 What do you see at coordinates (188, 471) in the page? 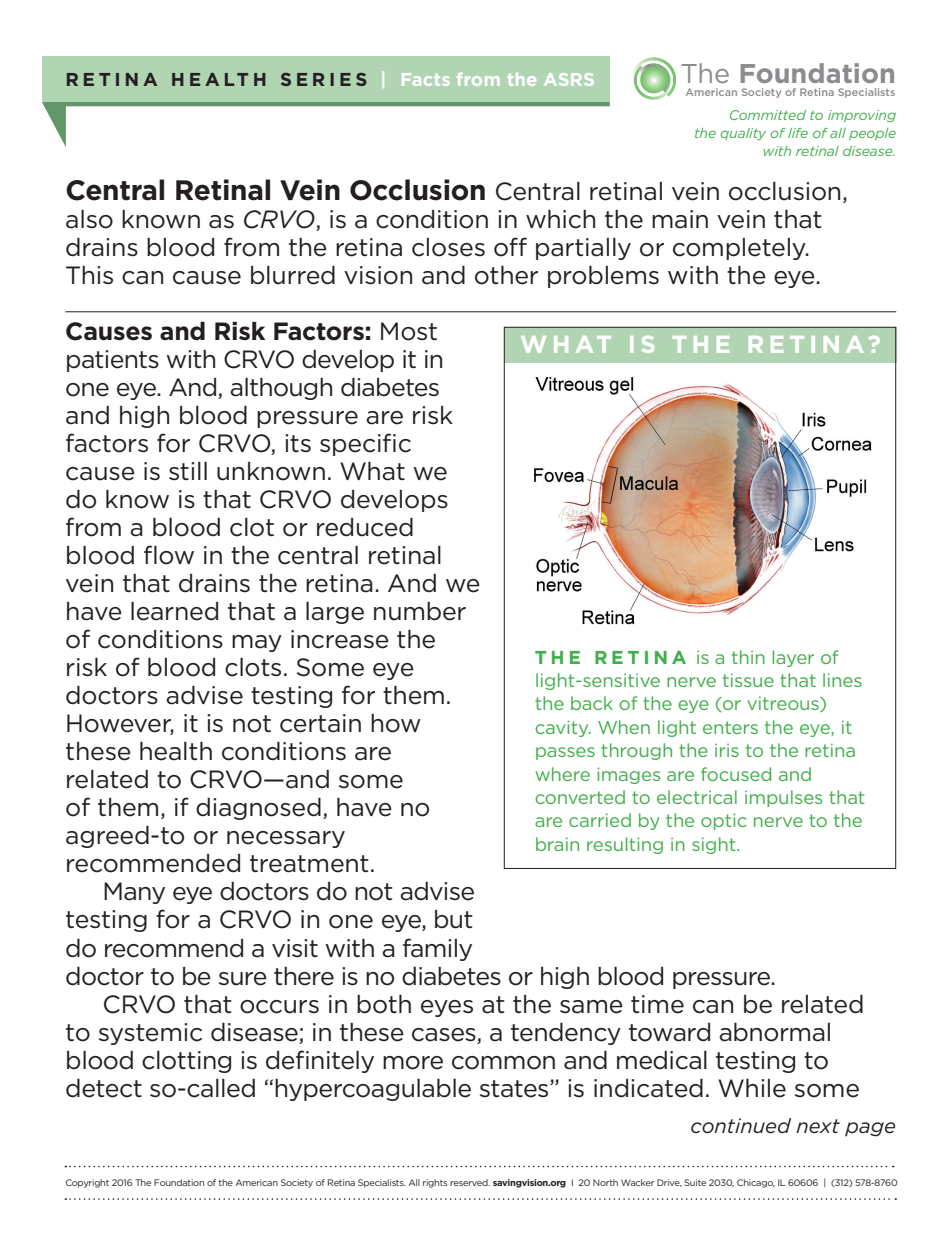
I see `still` at bounding box center [188, 471].
